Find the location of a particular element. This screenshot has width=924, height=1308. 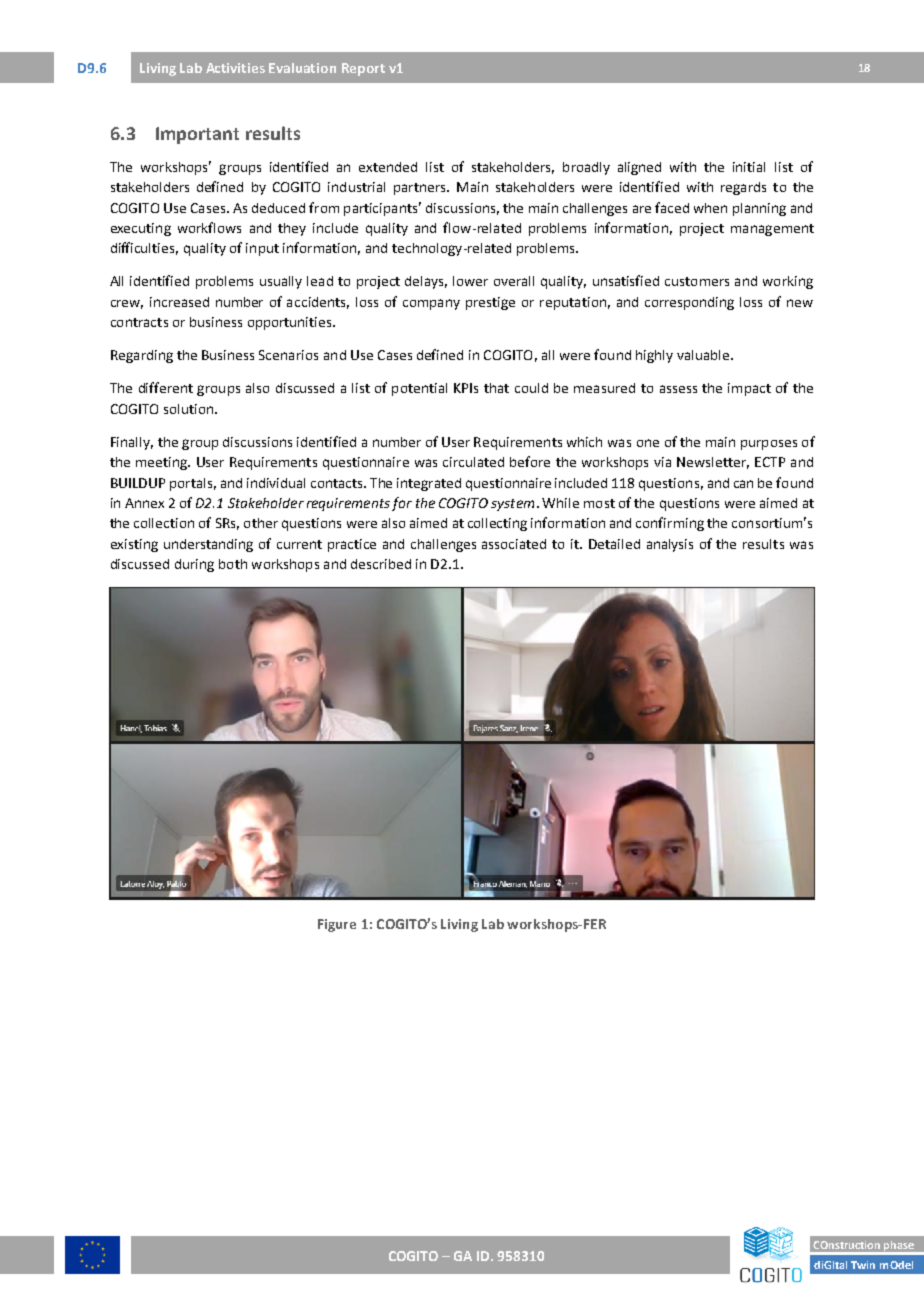

described is located at coordinates (381, 564).
